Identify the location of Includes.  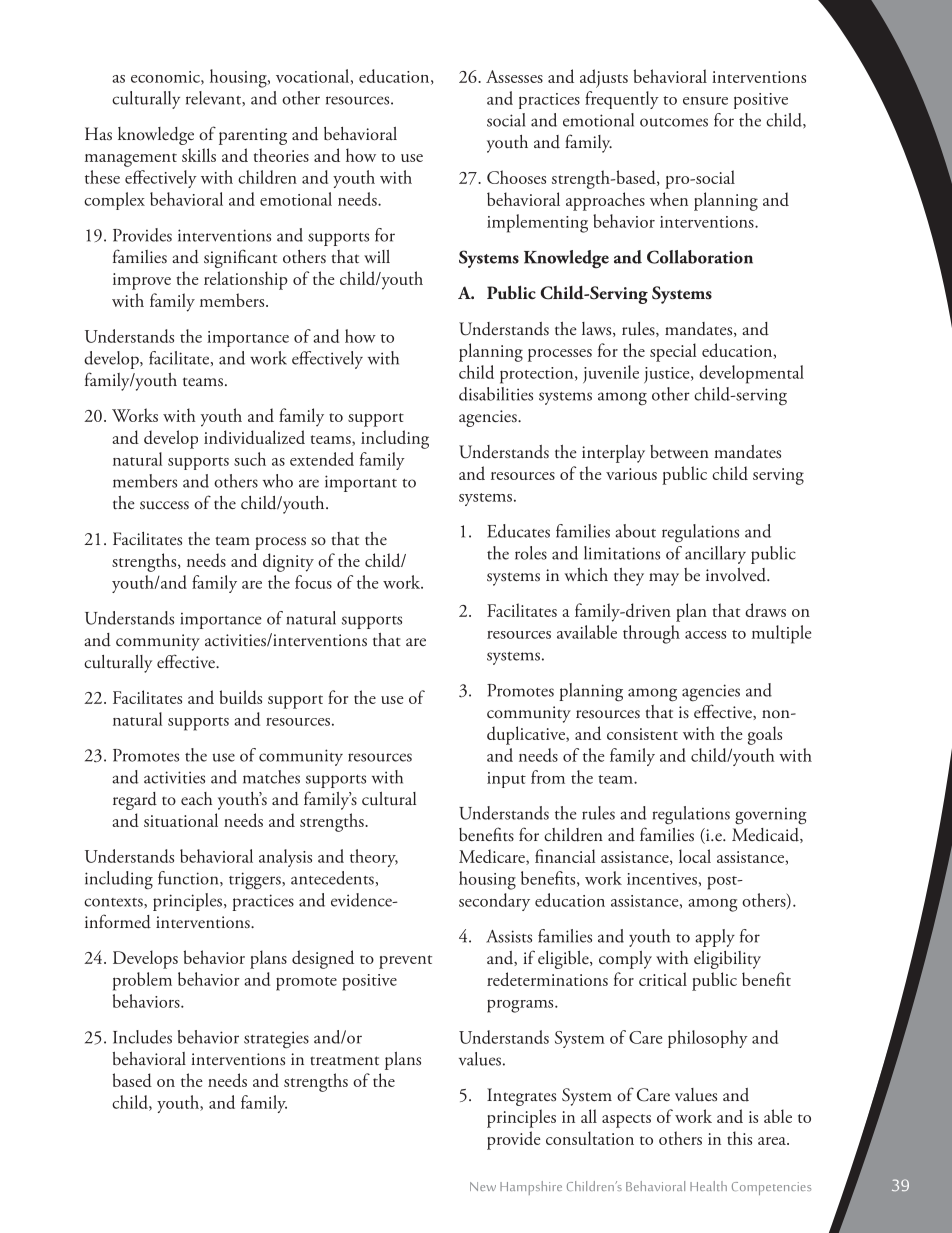
(142, 1037).
